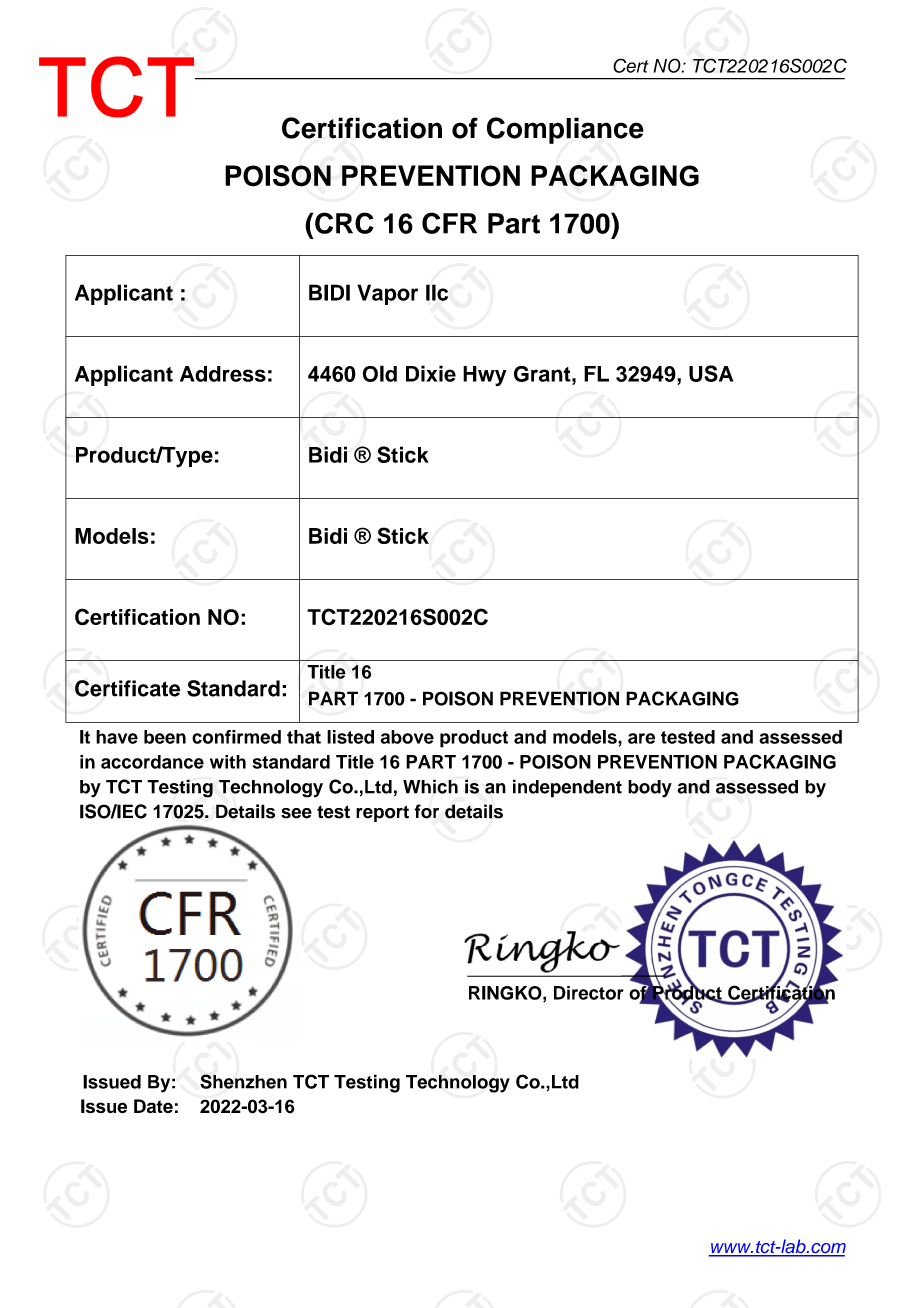  I want to click on CRC, so click(344, 223).
